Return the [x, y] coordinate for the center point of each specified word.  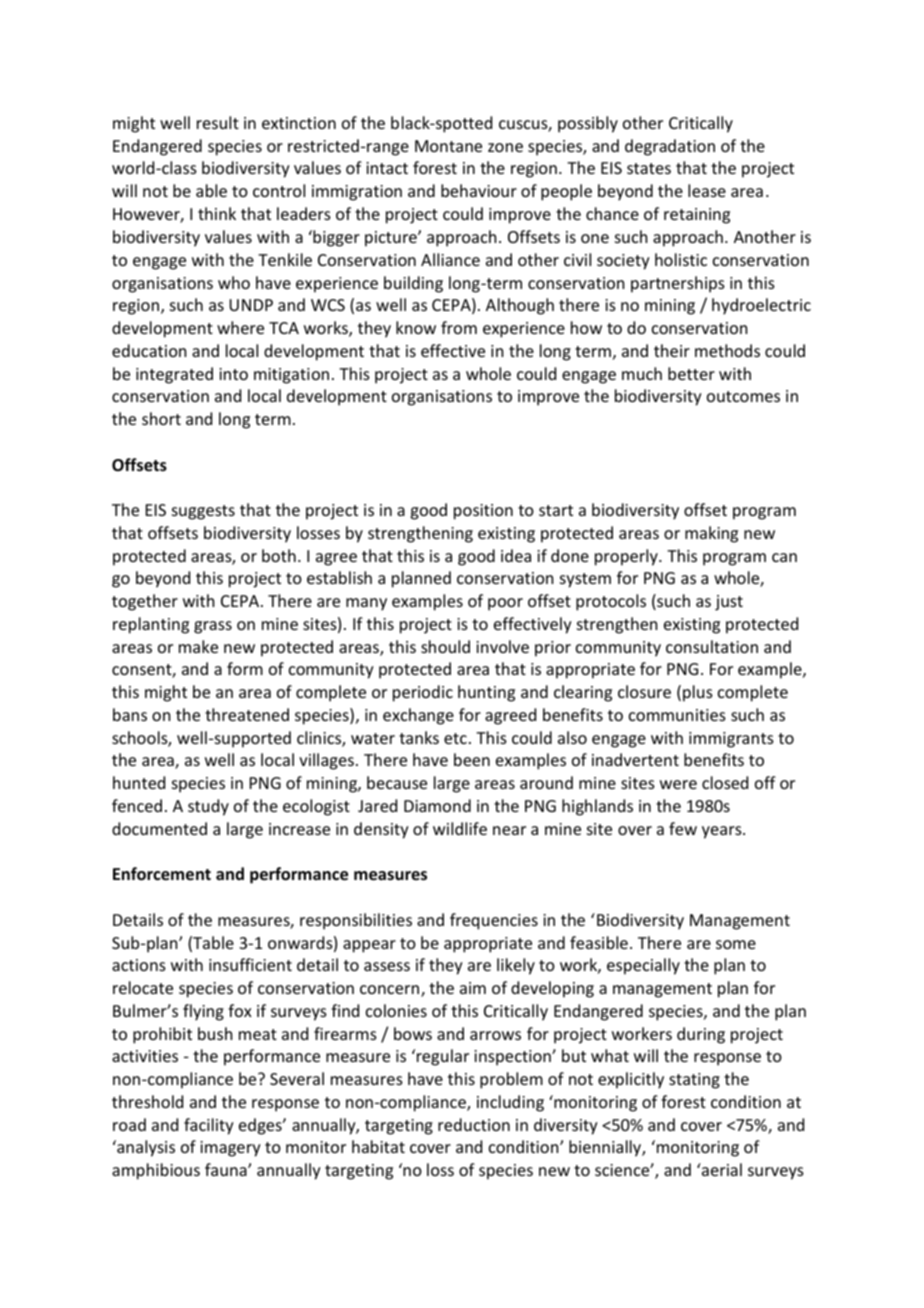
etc [455, 738]
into [233, 374]
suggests [203, 512]
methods [727, 350]
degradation [670, 147]
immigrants [731, 740]
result [218, 122]
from [459, 327]
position [483, 512]
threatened [247, 714]
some [736, 944]
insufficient [250, 964]
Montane [448, 146]
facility [209, 1126]
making [711, 534]
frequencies [494, 921]
